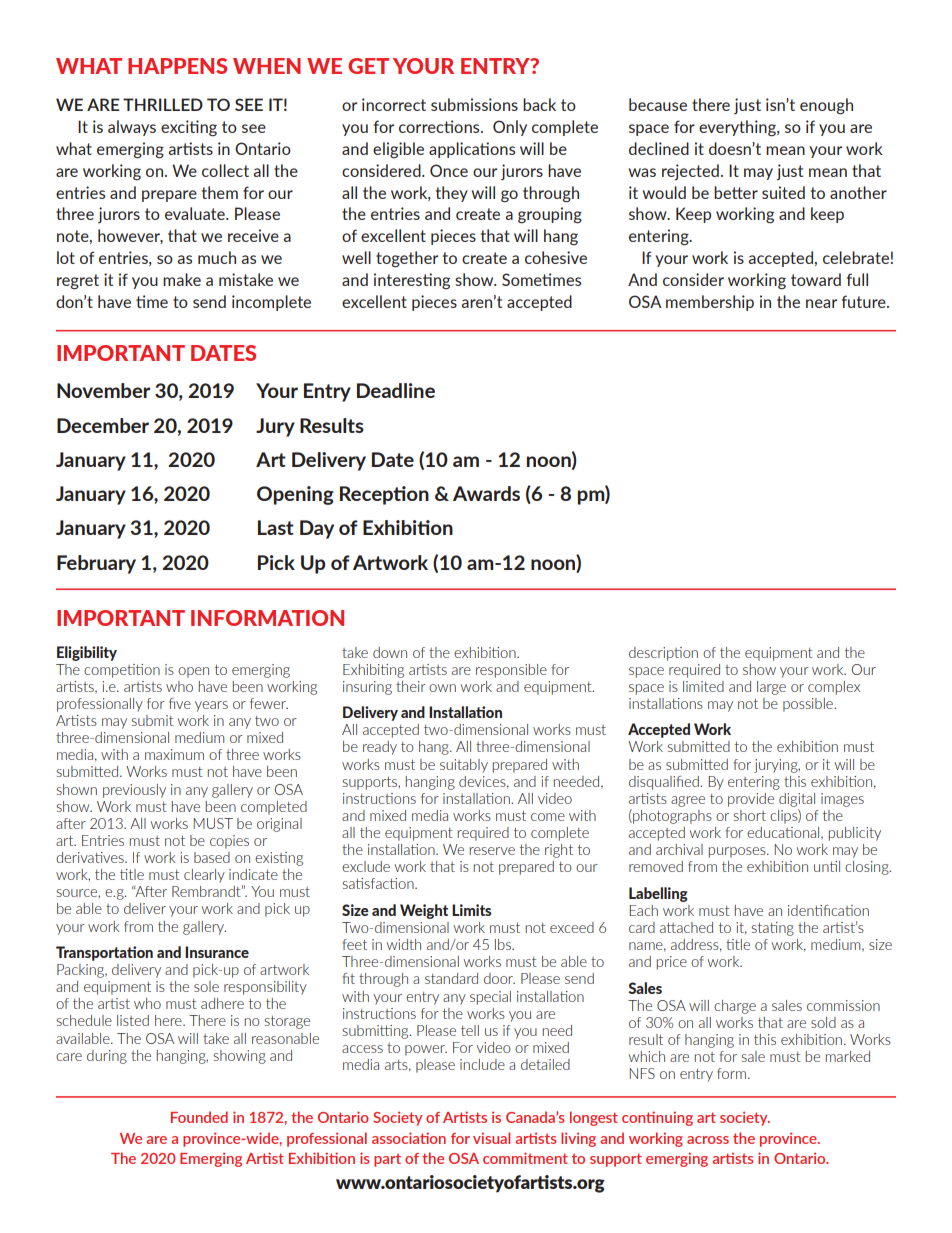 The image size is (952, 1233). I want to click on THRILLED, so click(163, 104).
